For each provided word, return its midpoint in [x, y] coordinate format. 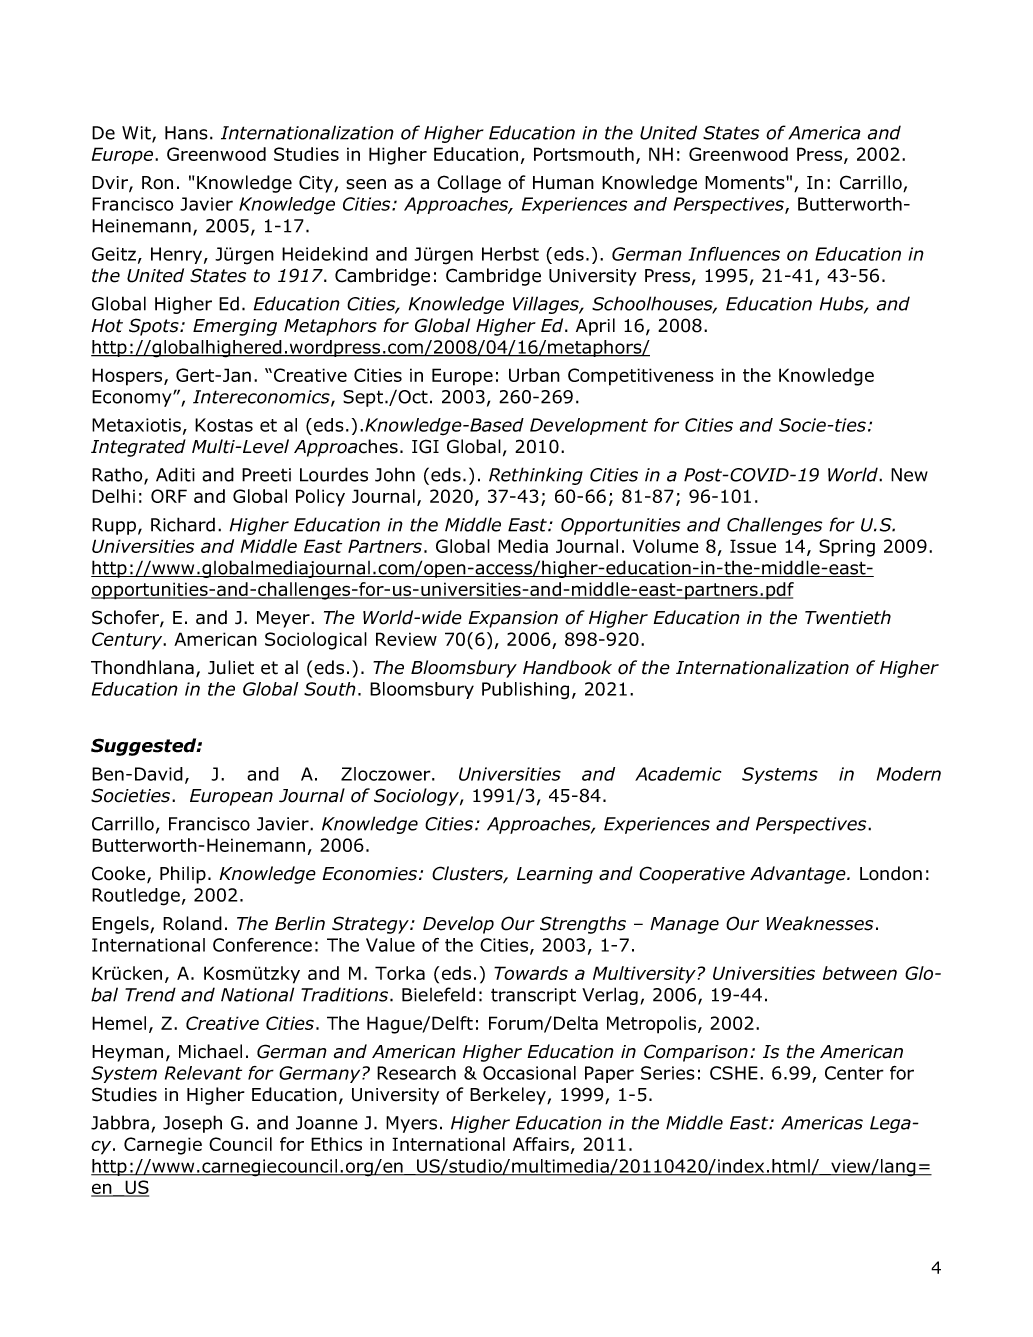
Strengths [583, 925]
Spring [847, 548]
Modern [909, 774]
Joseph [192, 1124]
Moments [746, 183]
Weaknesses [819, 923]
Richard [183, 524]
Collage [469, 184]
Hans [186, 133]
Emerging [235, 327]
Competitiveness [641, 377]
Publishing [525, 691]
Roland [192, 923]
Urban [534, 375]
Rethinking [536, 476]
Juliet [231, 667]
